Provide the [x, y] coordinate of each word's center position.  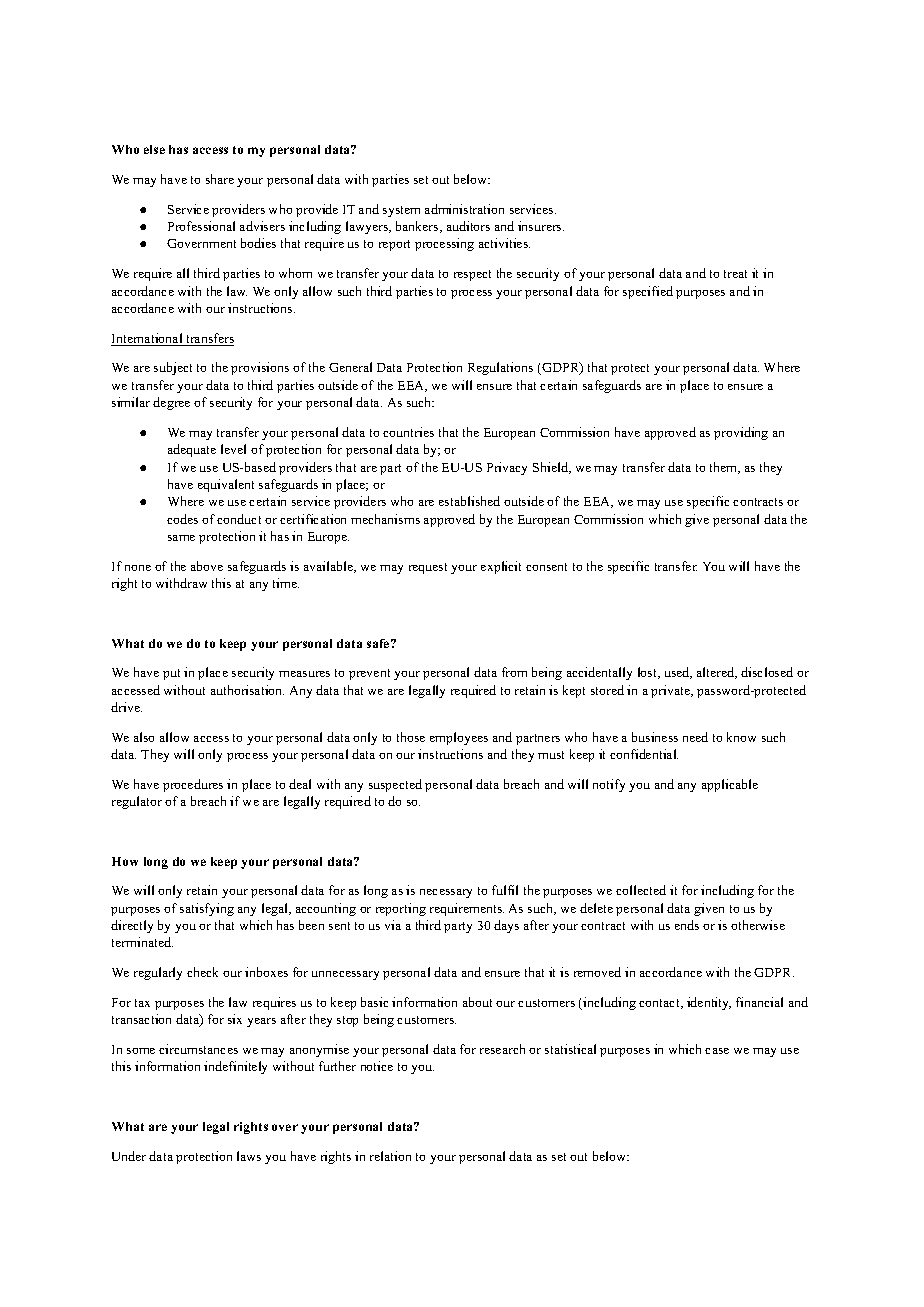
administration [464, 209]
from [514, 672]
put [171, 674]
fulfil [505, 890]
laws [249, 1156]
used [678, 673]
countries [408, 432]
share [220, 179]
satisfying [207, 909]
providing [741, 433]
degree [171, 403]
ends [687, 925]
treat [735, 274]
